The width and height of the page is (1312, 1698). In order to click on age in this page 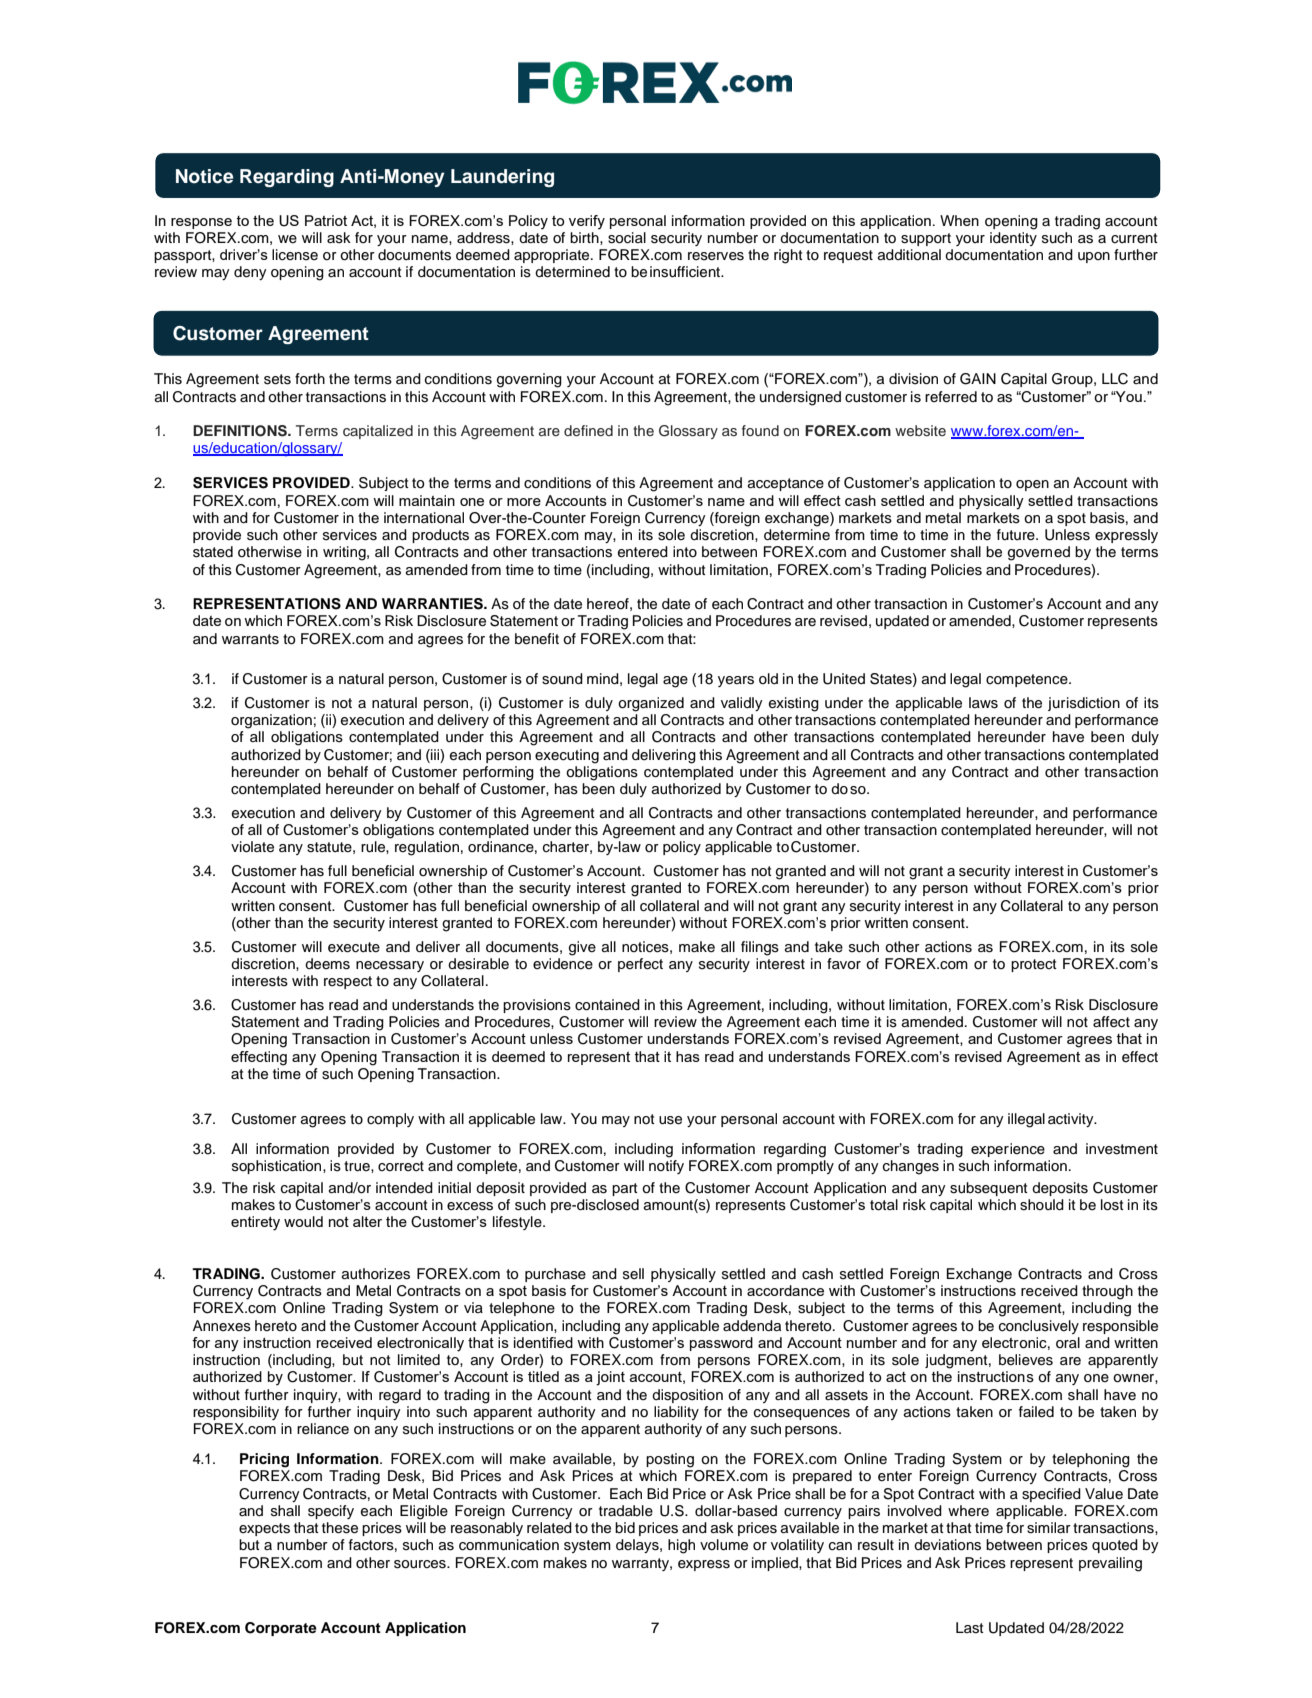, I will do `click(675, 682)`.
